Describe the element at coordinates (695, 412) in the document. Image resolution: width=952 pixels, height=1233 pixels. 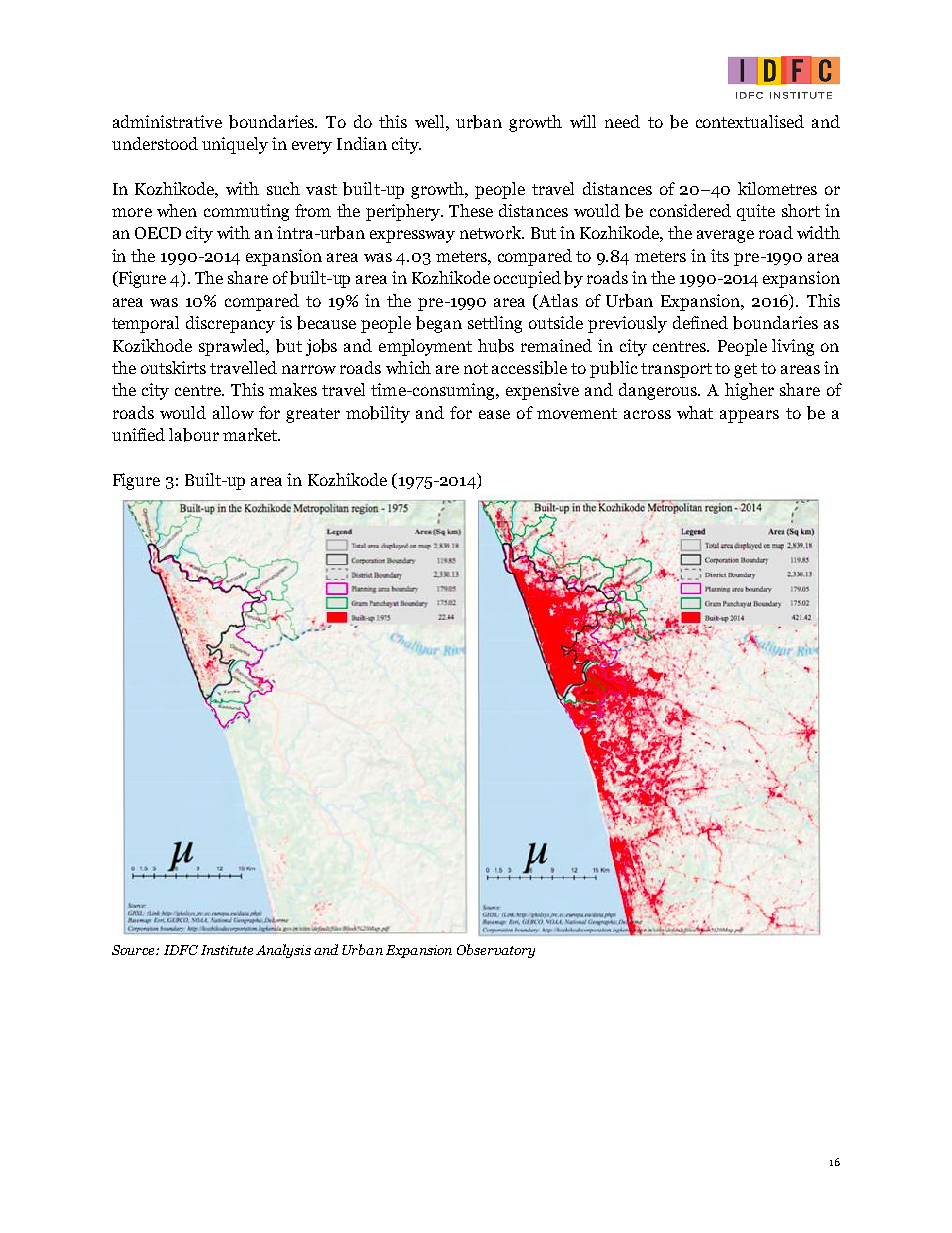
I see `what` at that location.
